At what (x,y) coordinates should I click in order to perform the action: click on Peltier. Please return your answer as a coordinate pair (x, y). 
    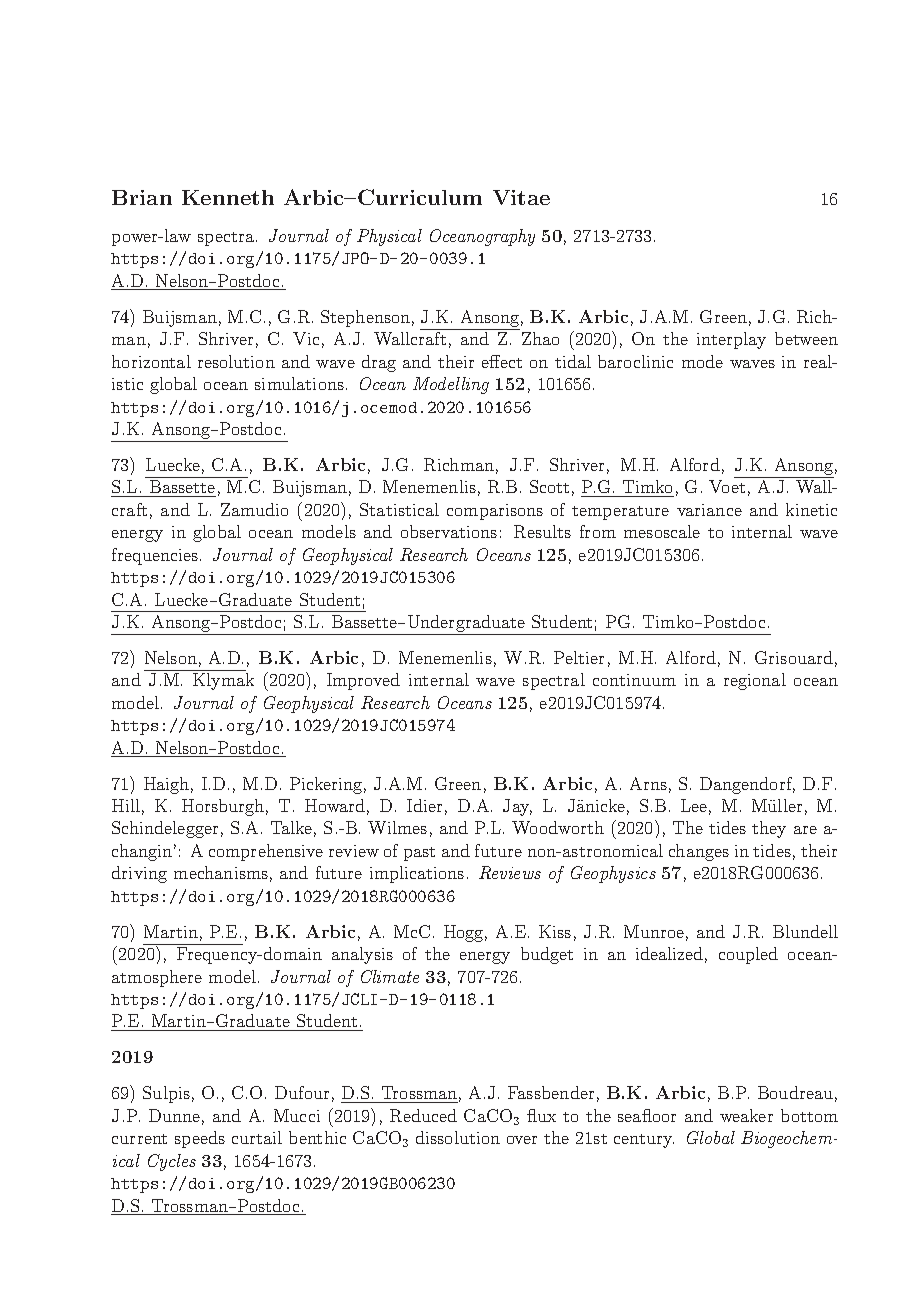
    Looking at the image, I should click on (579, 657).
